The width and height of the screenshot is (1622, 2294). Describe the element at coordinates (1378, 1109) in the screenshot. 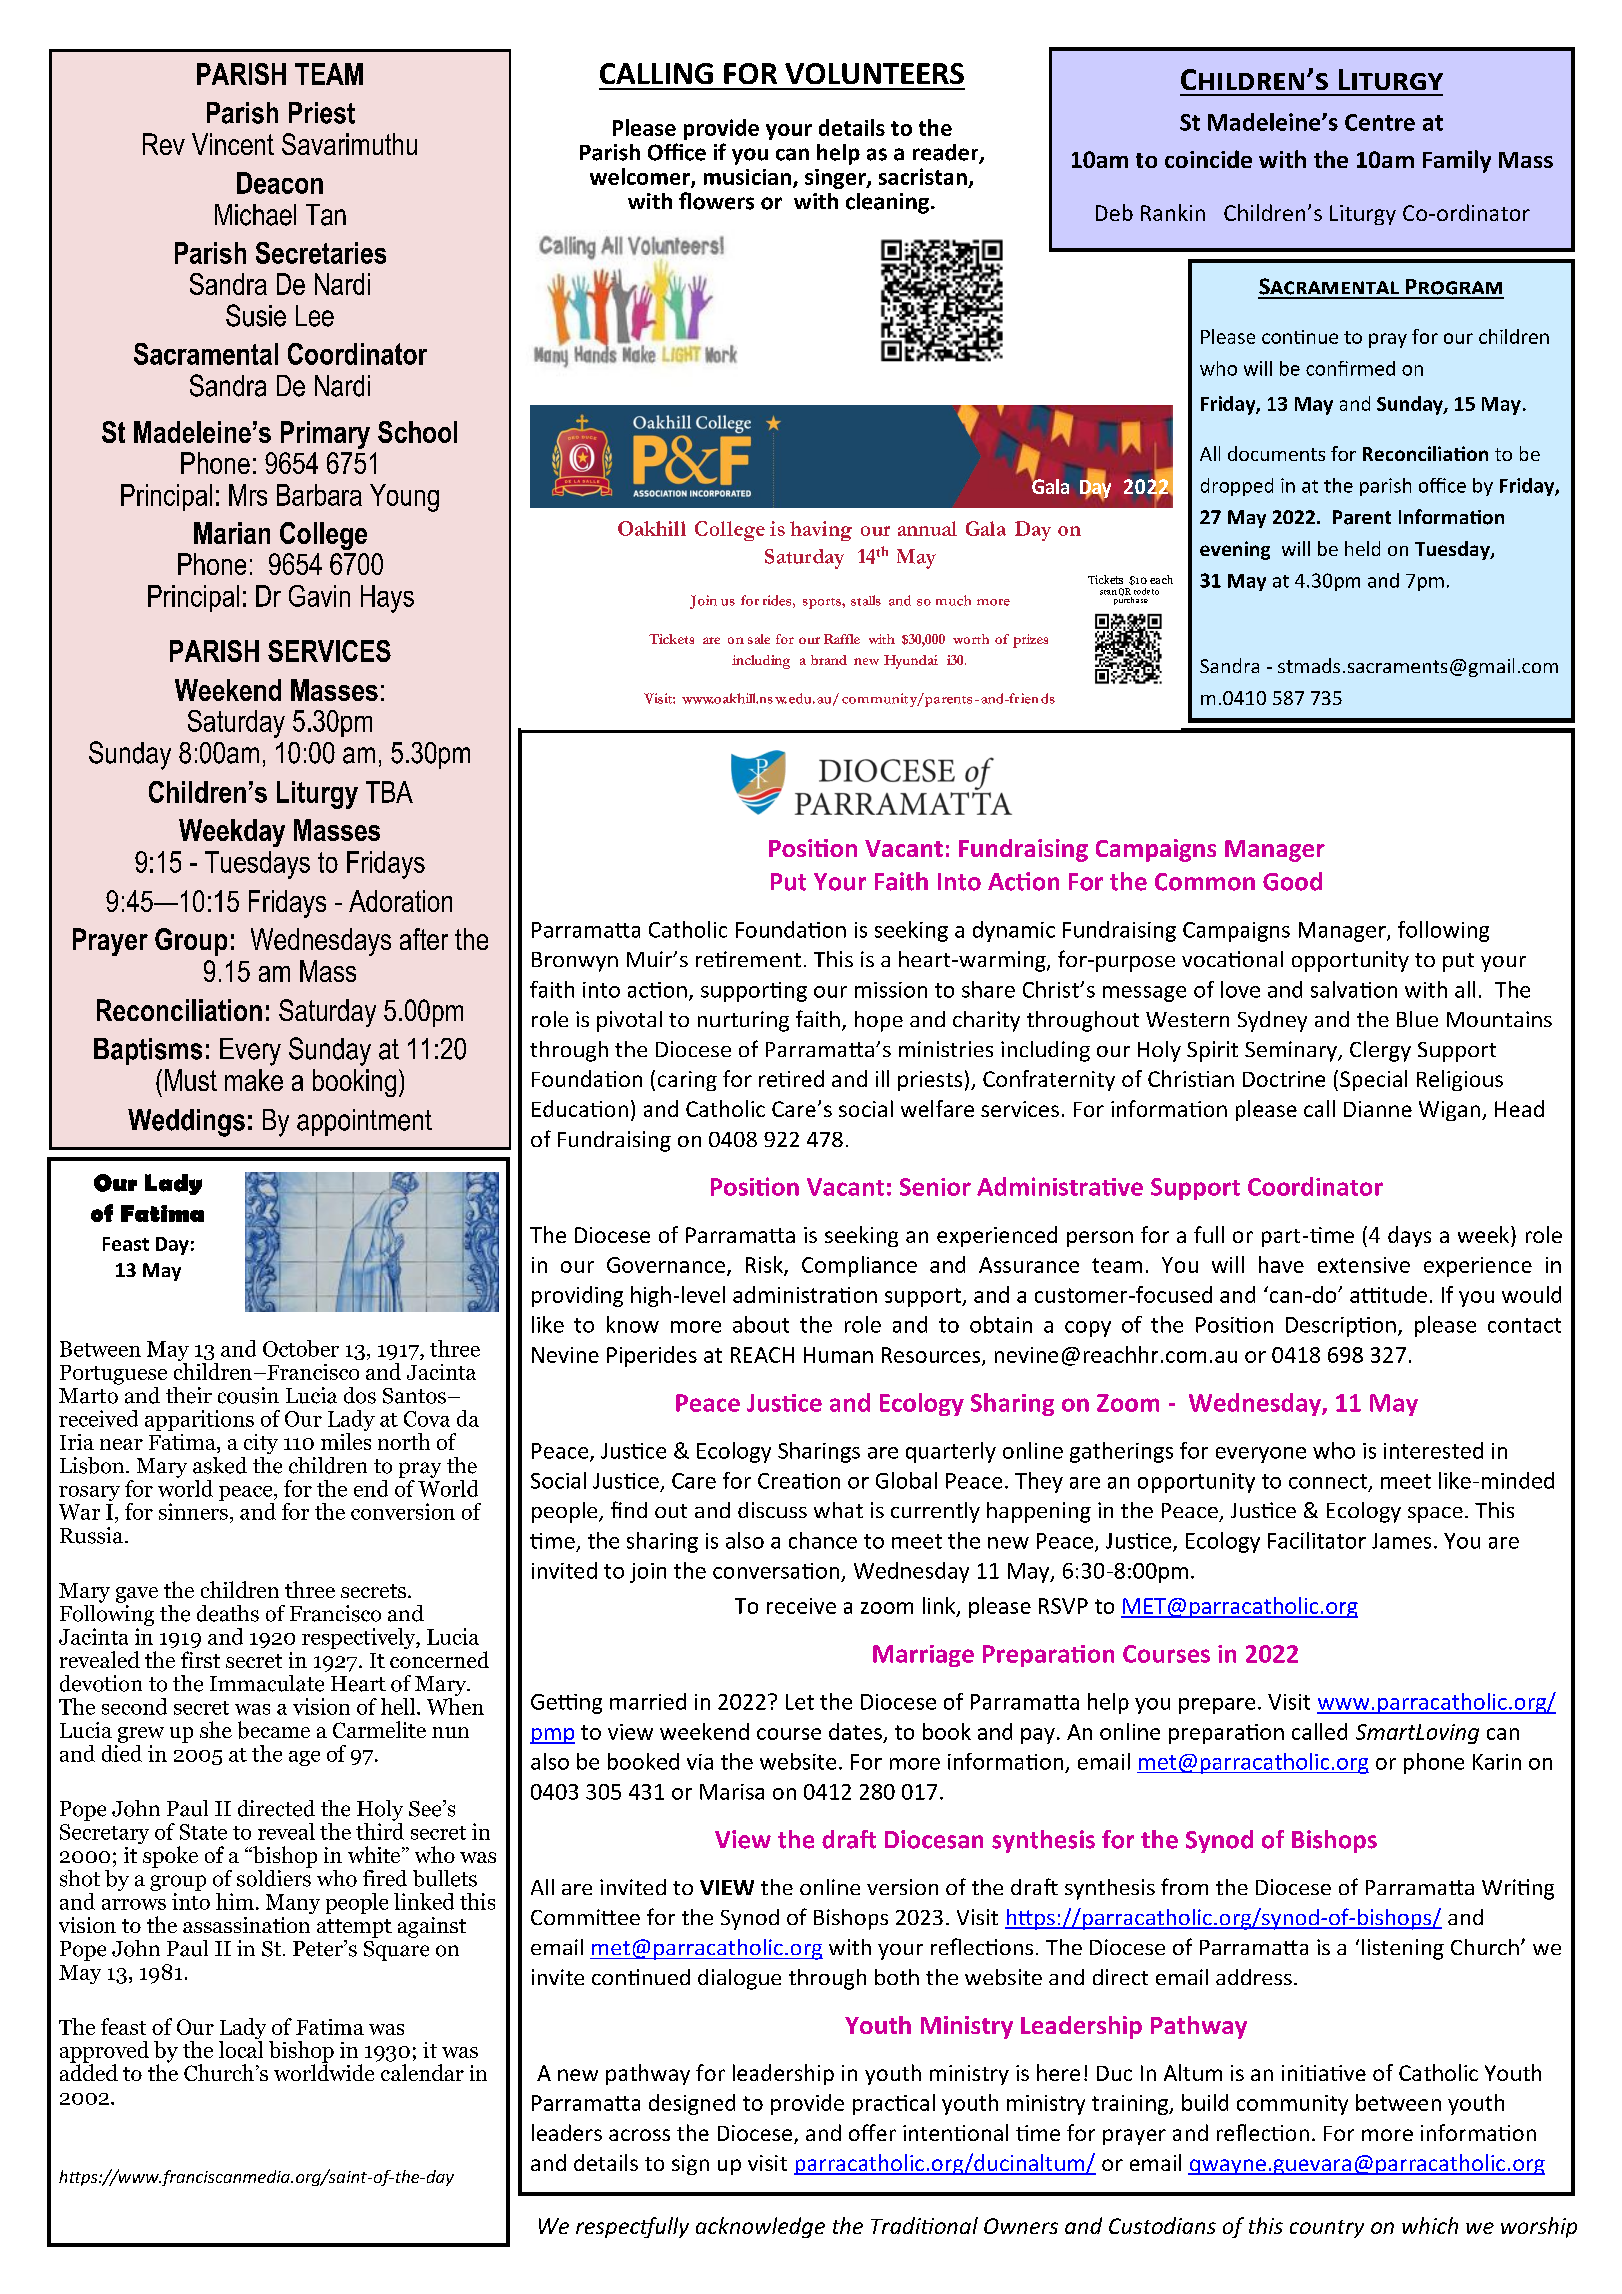

I see `Dianne` at that location.
